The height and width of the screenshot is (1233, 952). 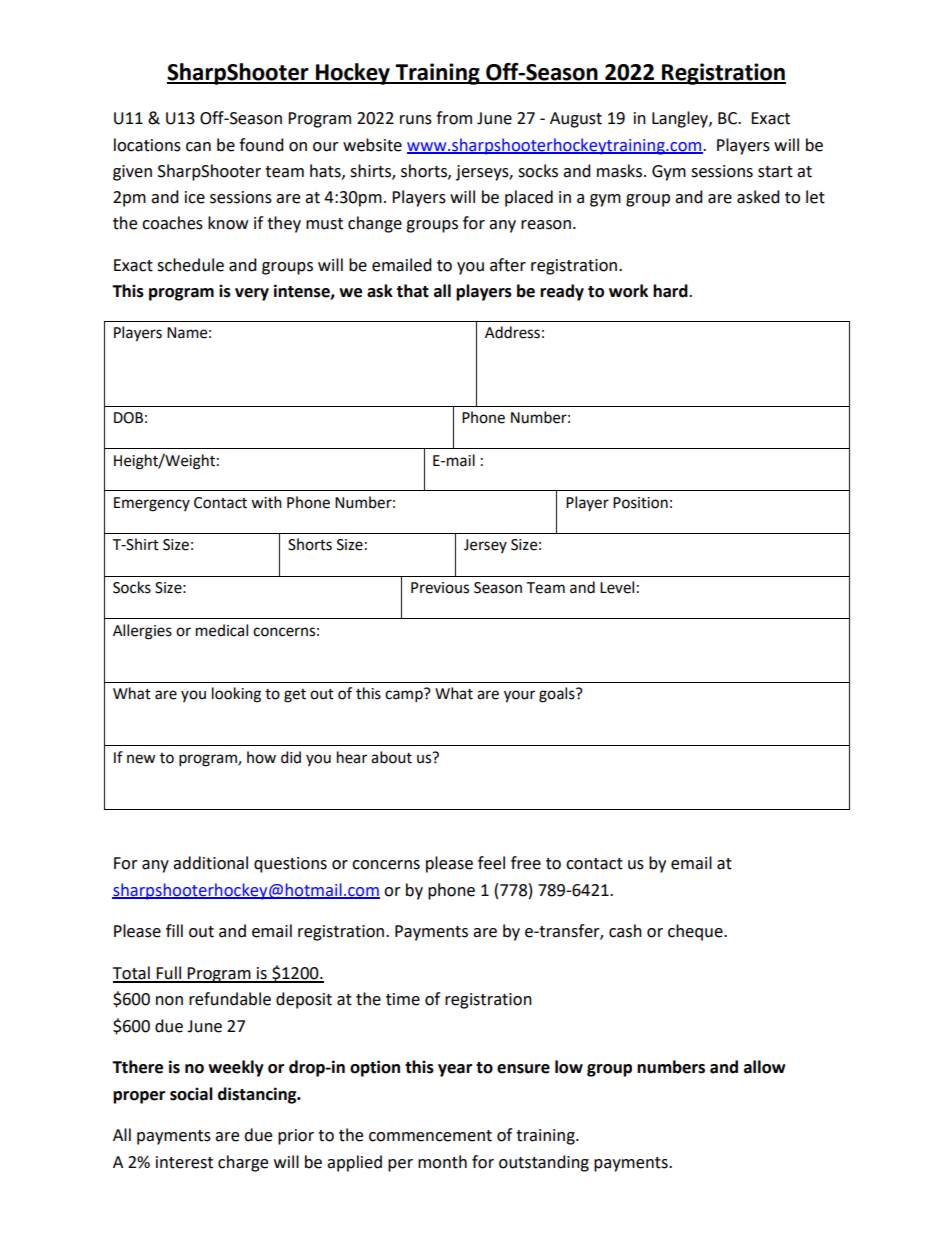 What do you see at coordinates (491, 863) in the screenshot?
I see `feel` at bounding box center [491, 863].
